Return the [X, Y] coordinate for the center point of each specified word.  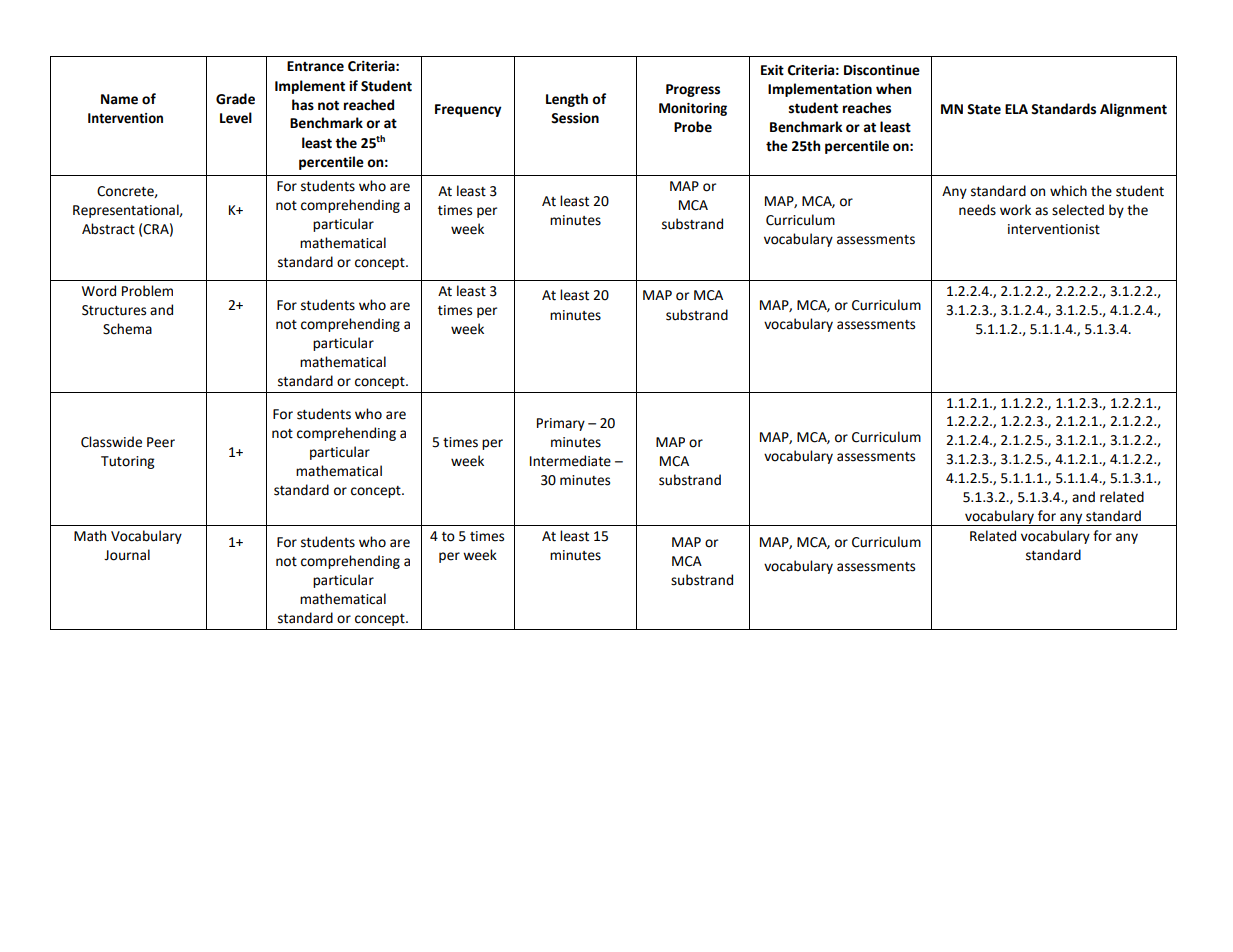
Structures [114, 310]
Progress [693, 90]
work [1015, 210]
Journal [127, 555]
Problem [147, 291]
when [893, 89]
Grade [235, 99]
